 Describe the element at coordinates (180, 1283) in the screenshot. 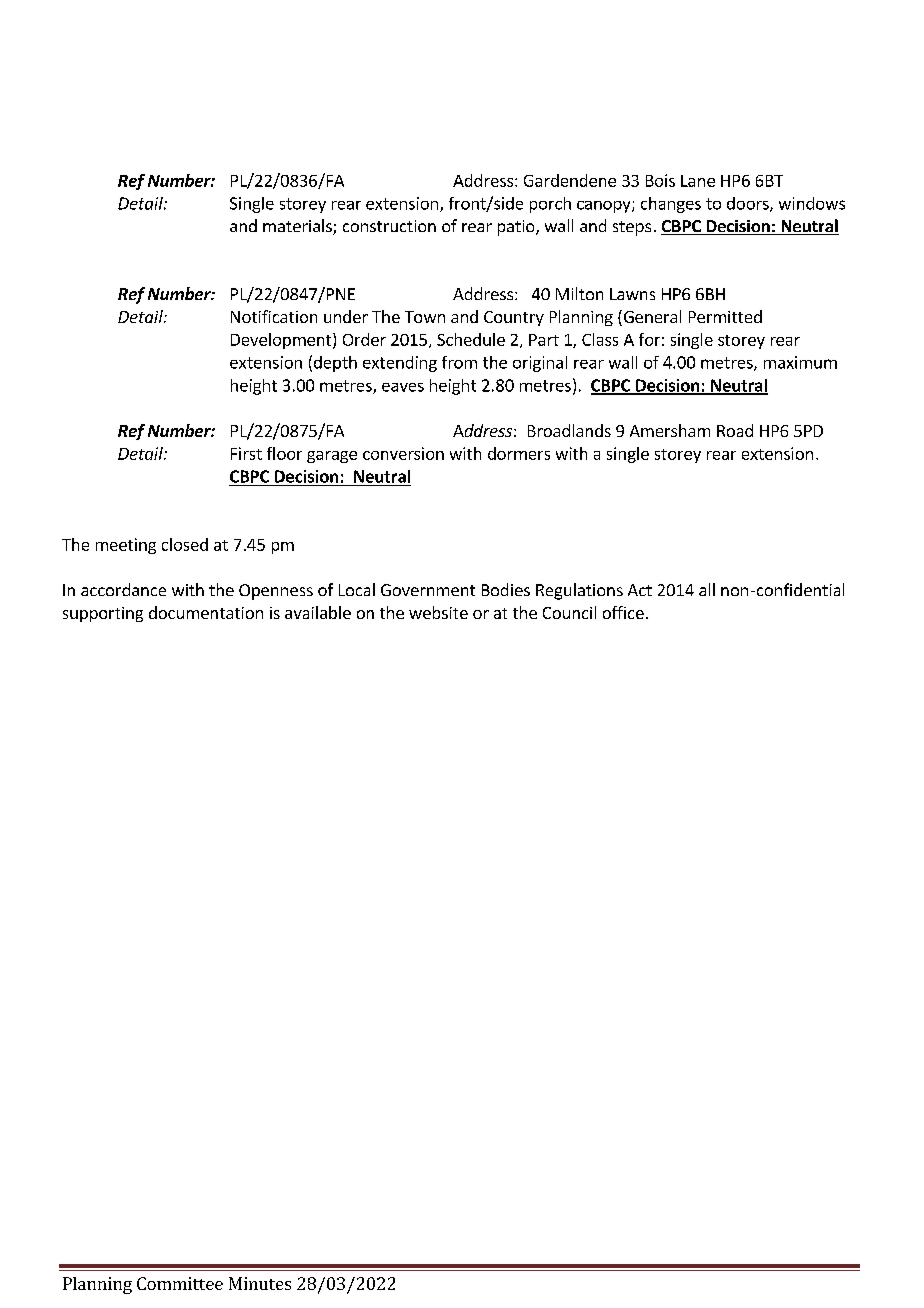

I see `Committee` at that location.
